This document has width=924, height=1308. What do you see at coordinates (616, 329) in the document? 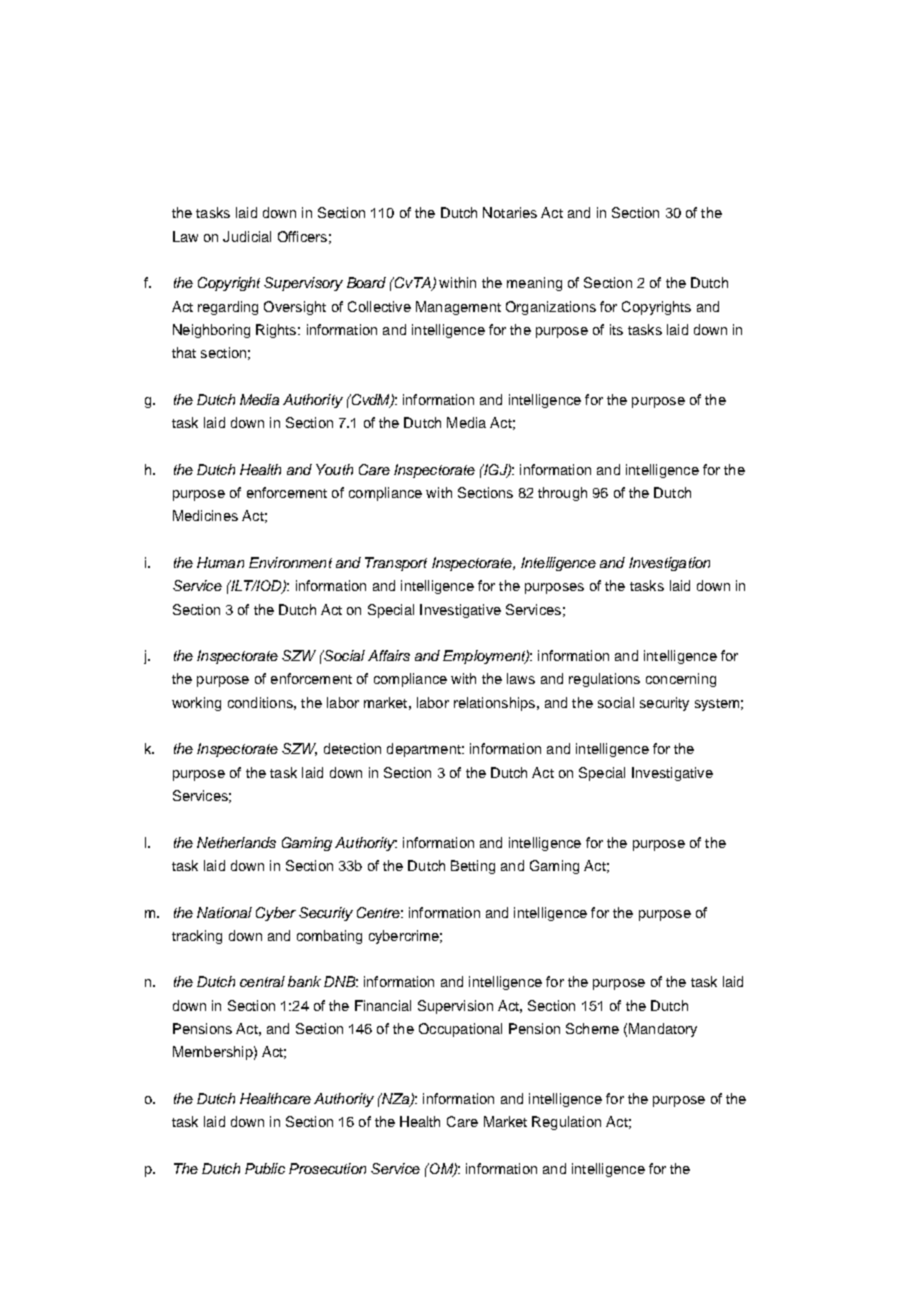
I see `its` at bounding box center [616, 329].
